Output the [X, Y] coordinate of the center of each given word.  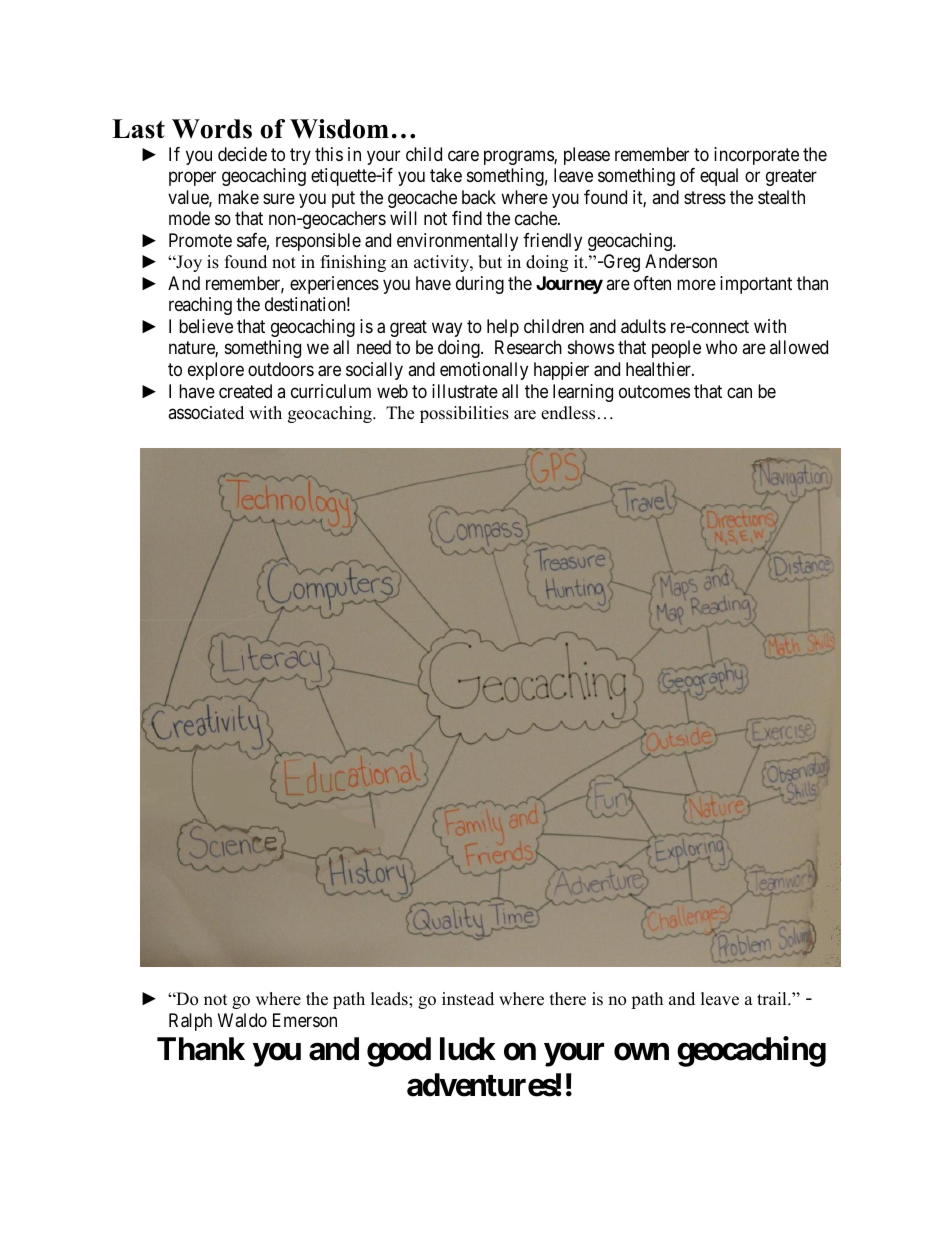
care [463, 155]
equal [719, 177]
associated [206, 413]
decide [242, 154]
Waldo [242, 1020]
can [739, 392]
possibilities [464, 414]
